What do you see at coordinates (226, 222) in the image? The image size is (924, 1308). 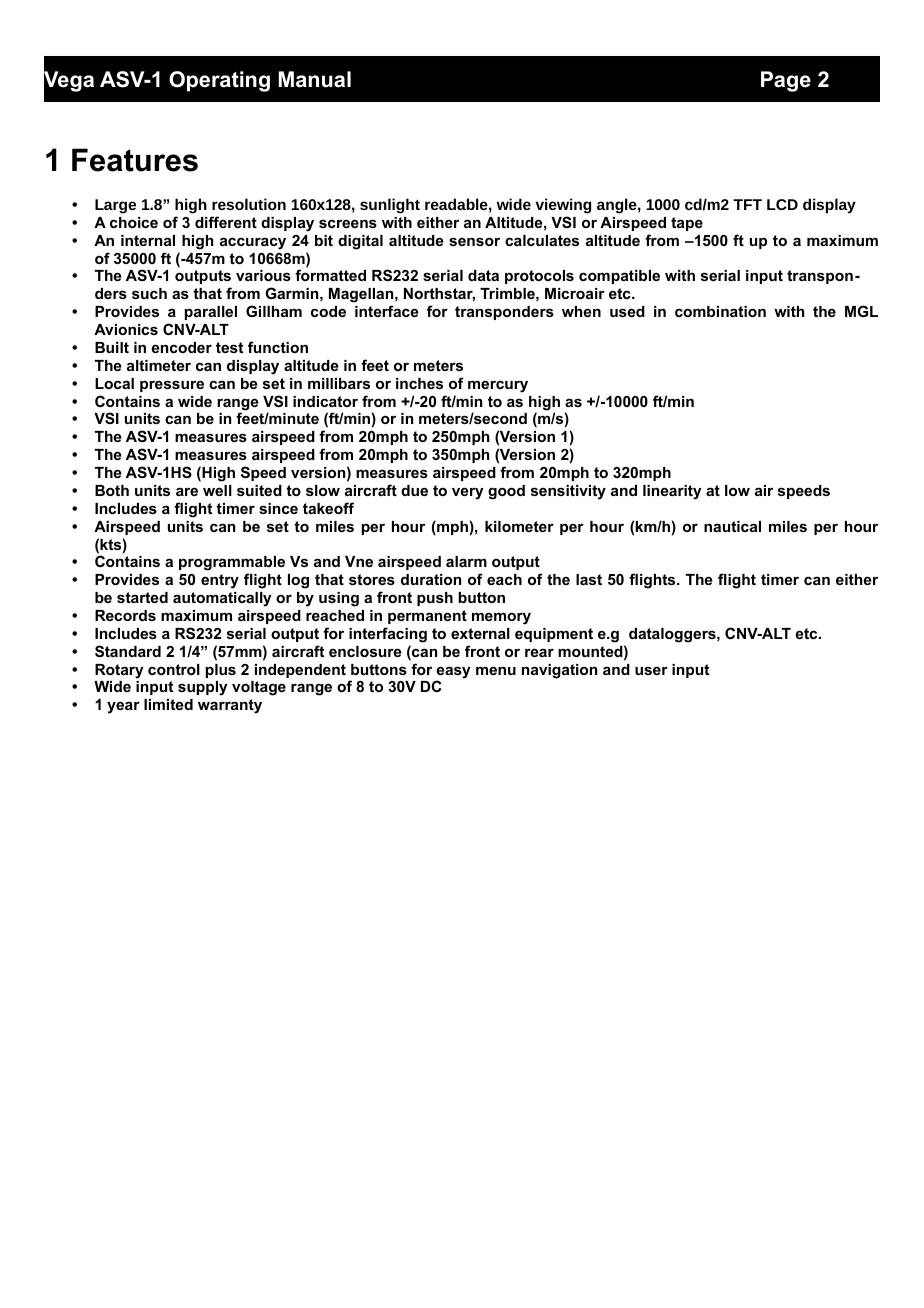 I see `different` at bounding box center [226, 222].
